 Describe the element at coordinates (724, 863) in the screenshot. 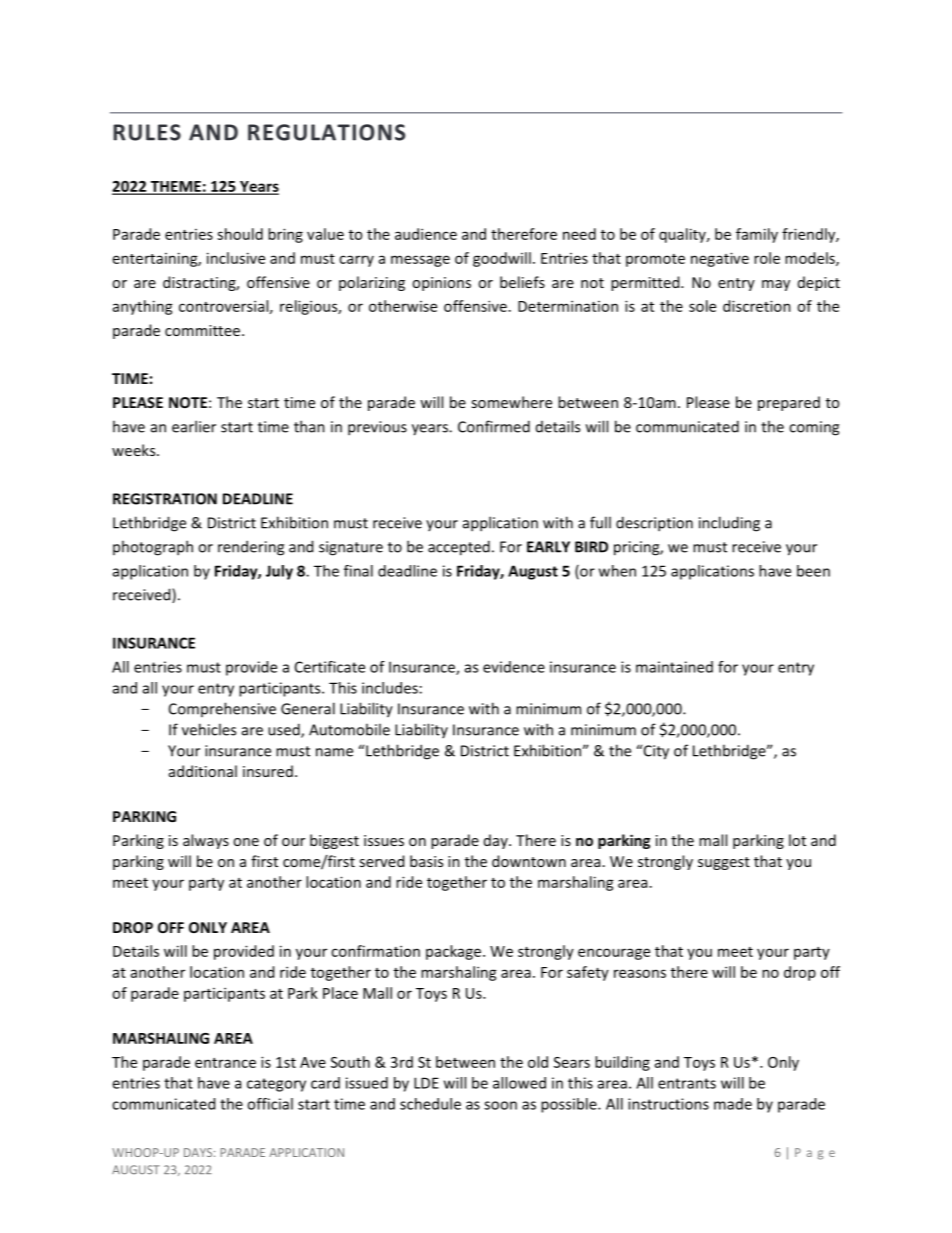

I see `suggest` at that location.
